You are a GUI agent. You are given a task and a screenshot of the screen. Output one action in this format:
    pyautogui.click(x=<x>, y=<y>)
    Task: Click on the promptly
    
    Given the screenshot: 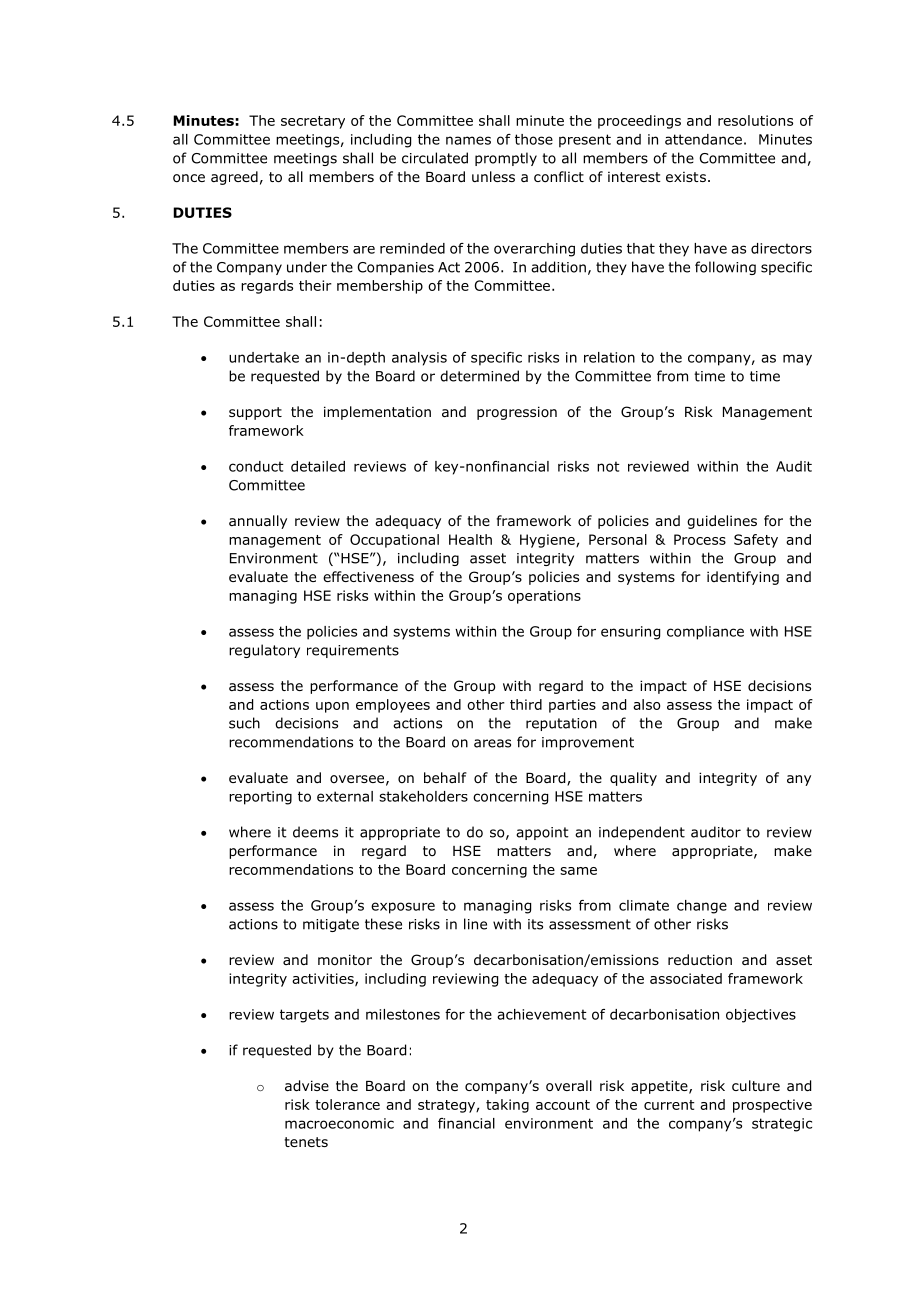 What is the action you would take?
    pyautogui.click(x=506, y=159)
